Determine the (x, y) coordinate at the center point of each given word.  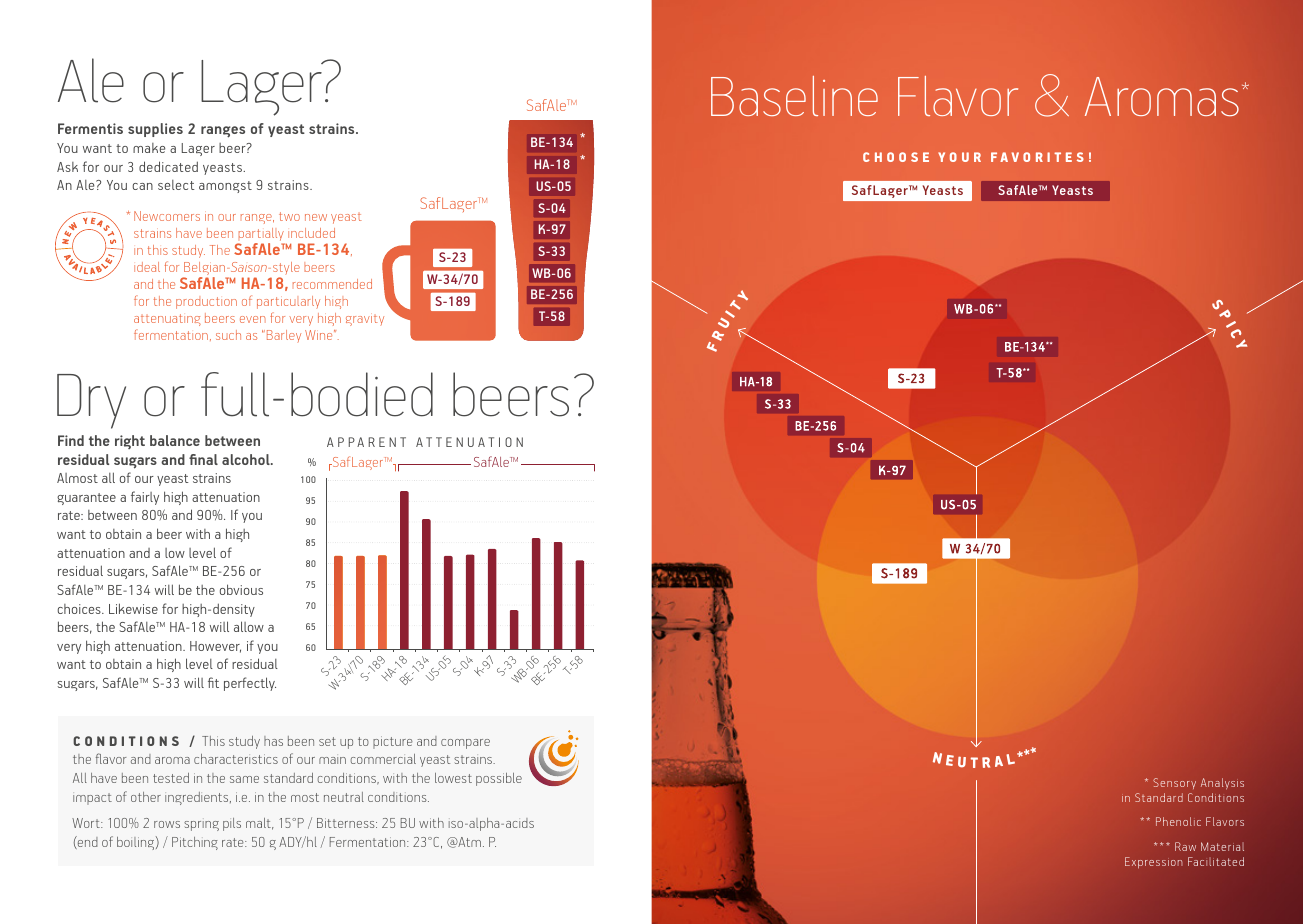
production (206, 303)
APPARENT (366, 442)
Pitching (195, 843)
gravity (365, 320)
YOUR (959, 157)
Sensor (1171, 782)
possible (499, 779)
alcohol (247, 459)
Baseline (794, 96)
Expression (1153, 863)
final (203, 459)
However (215, 647)
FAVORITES (1037, 157)
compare (465, 744)
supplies (155, 130)
